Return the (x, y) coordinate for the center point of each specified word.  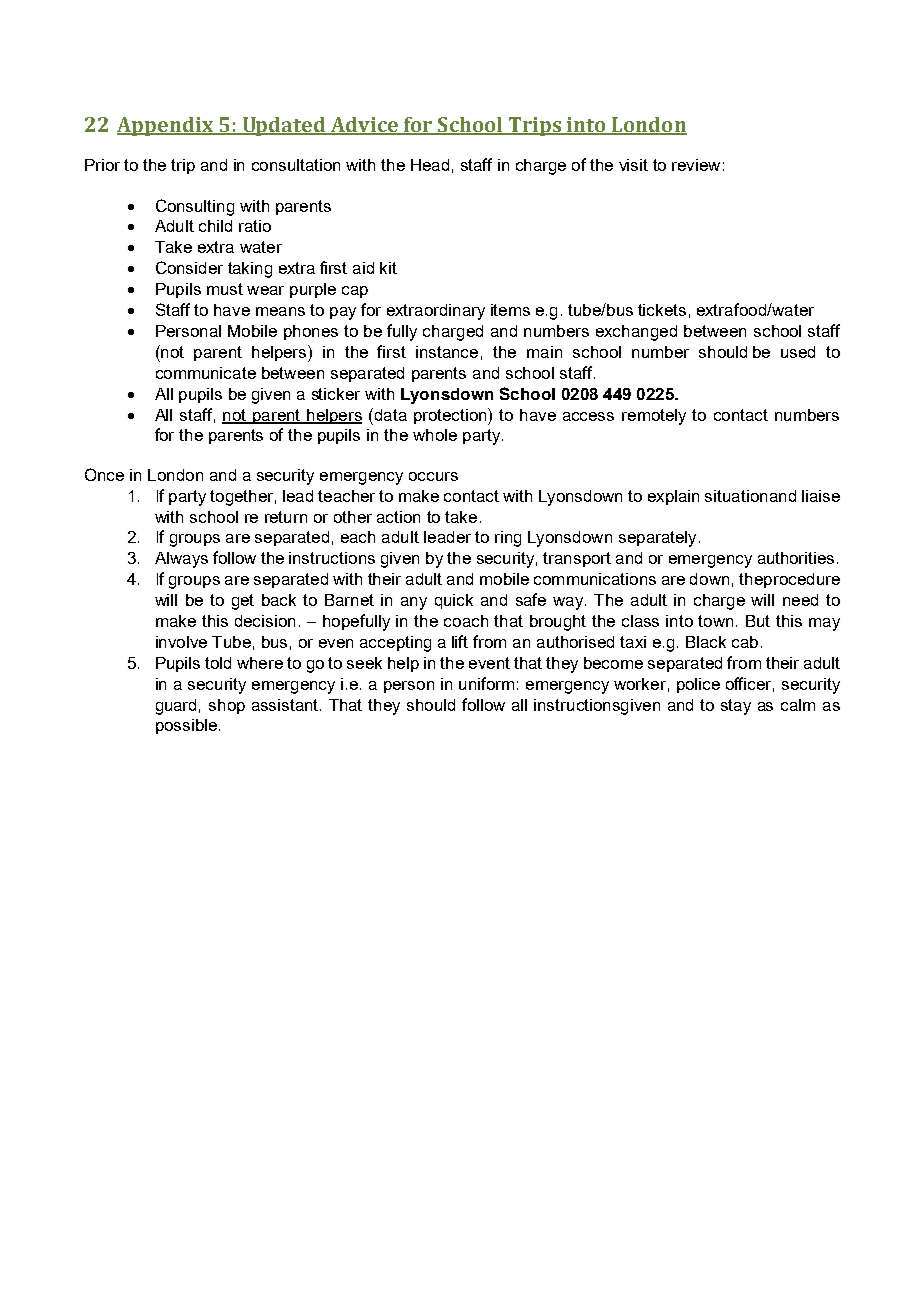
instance (447, 352)
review (696, 165)
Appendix (166, 126)
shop (227, 706)
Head (430, 165)
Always (181, 560)
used (798, 352)
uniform (486, 683)
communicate (206, 373)
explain (673, 497)
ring (508, 539)
